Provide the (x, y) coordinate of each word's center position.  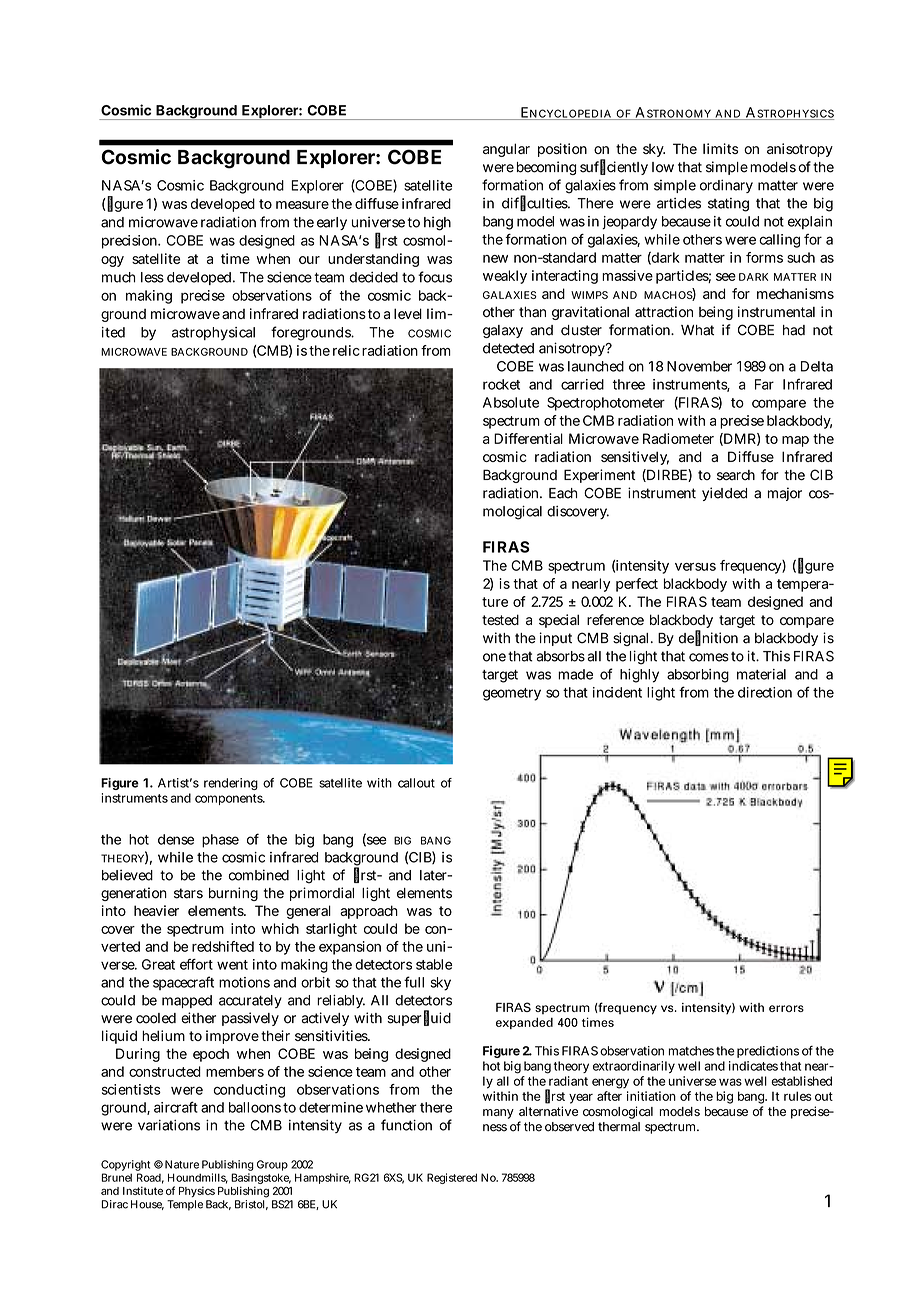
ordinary (726, 186)
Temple (185, 1205)
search (736, 475)
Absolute (511, 402)
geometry (512, 694)
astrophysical (213, 334)
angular (506, 150)
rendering (231, 784)
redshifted (223, 946)
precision (131, 242)
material (761, 674)
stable (434, 964)
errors (786, 1008)
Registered (452, 1178)
